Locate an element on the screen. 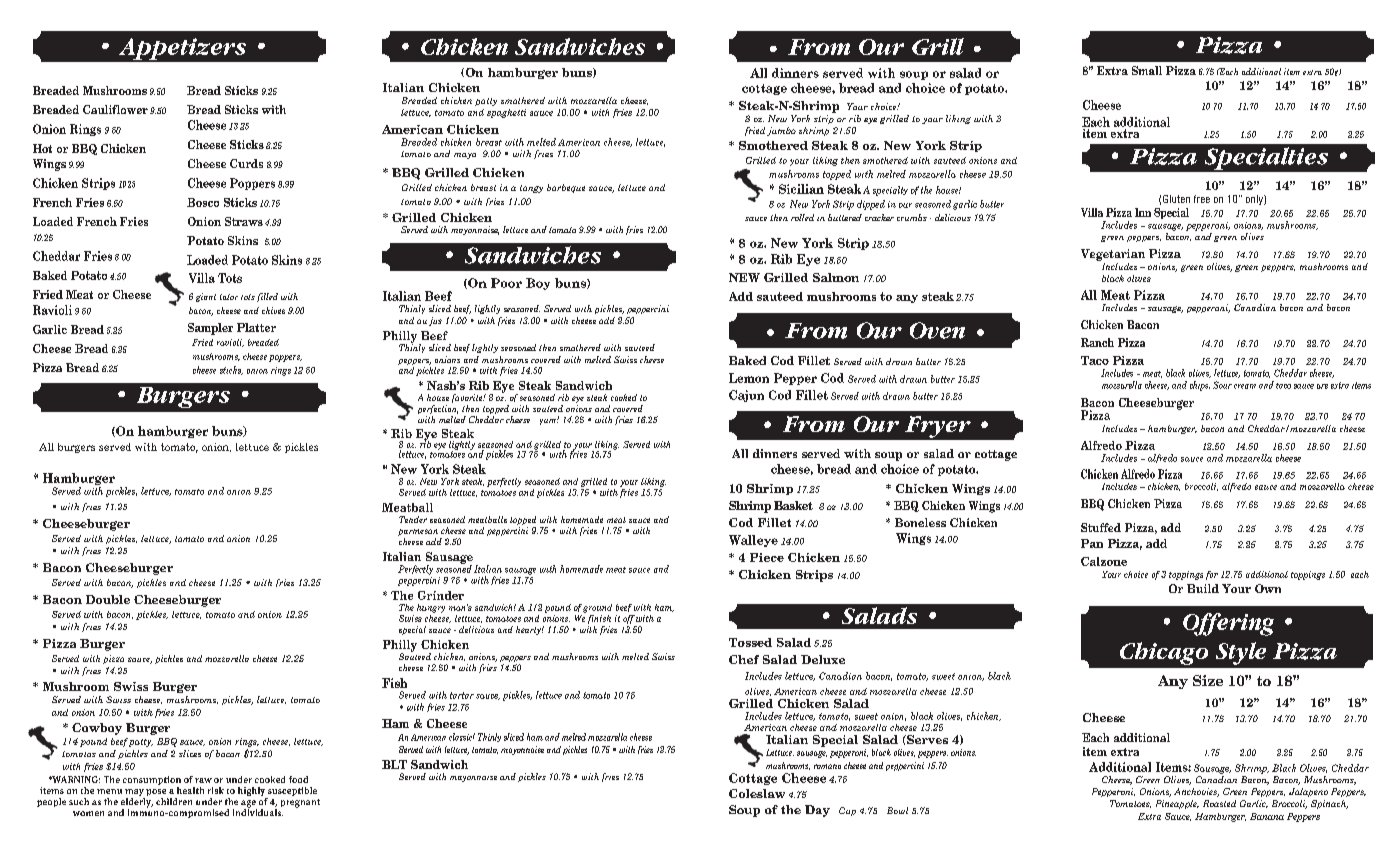  chips is located at coordinates (1200, 386).
